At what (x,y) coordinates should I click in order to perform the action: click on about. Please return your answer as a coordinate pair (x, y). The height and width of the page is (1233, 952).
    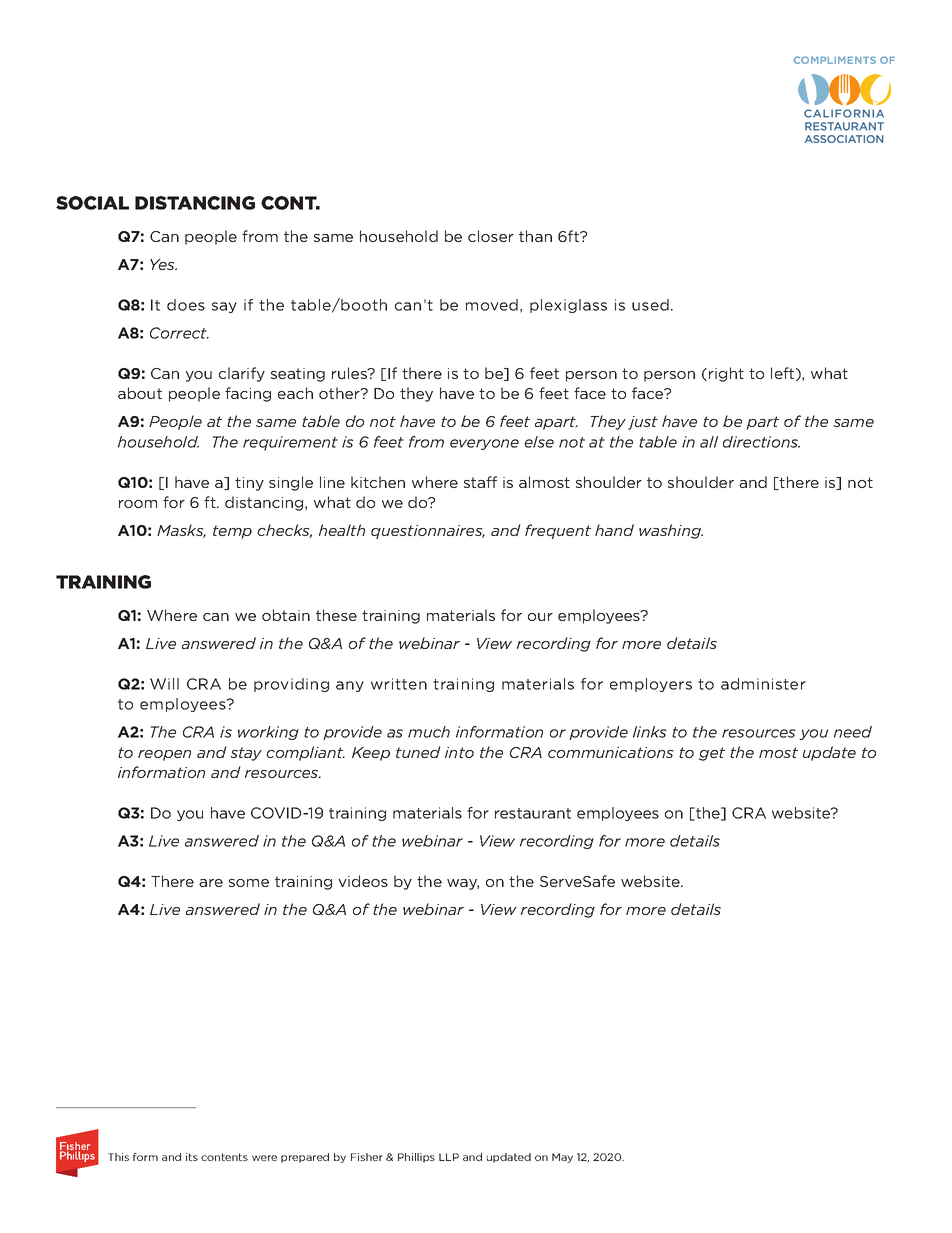
    Looking at the image, I should click on (140, 393).
